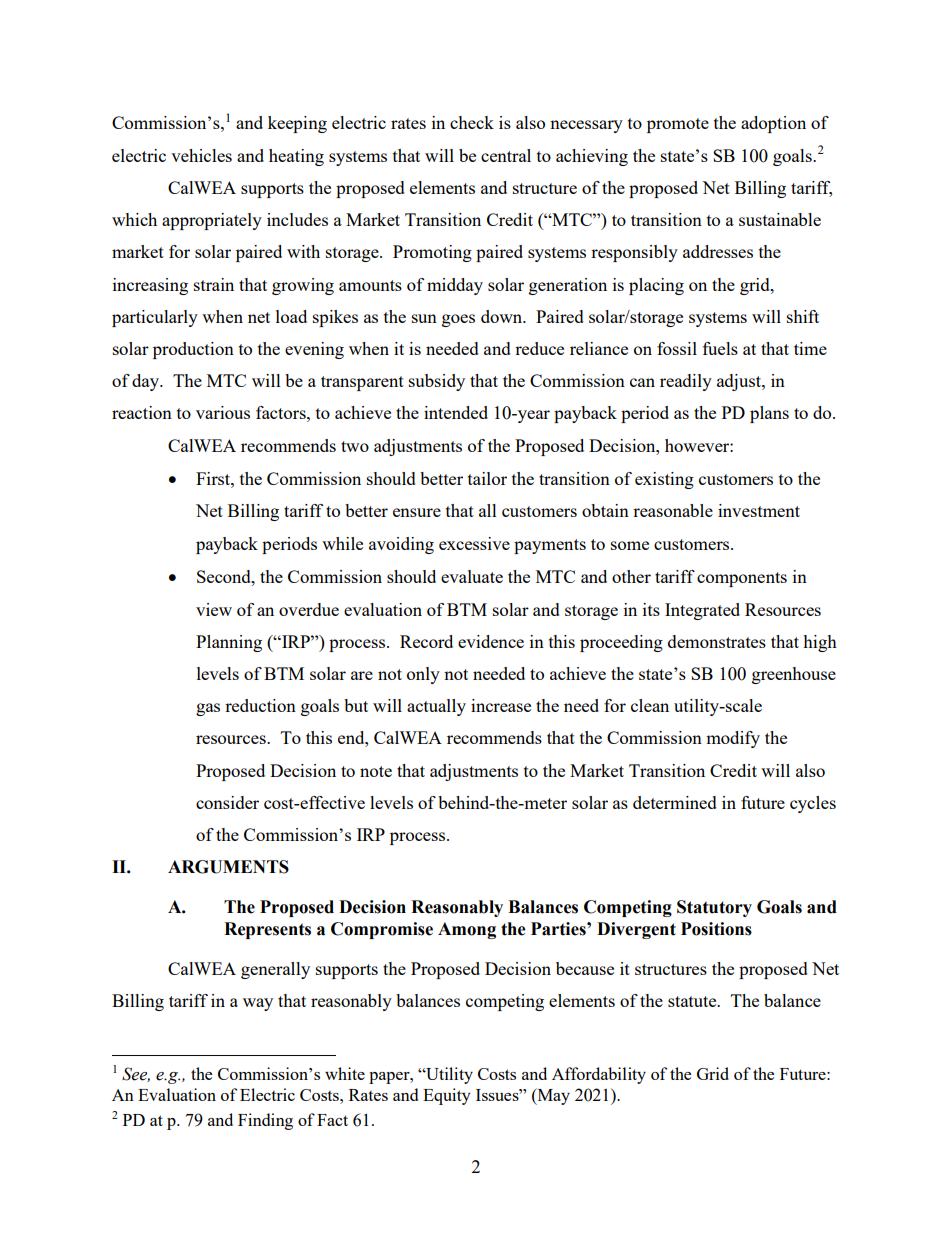  What do you see at coordinates (759, 510) in the document?
I see `investment` at bounding box center [759, 510].
